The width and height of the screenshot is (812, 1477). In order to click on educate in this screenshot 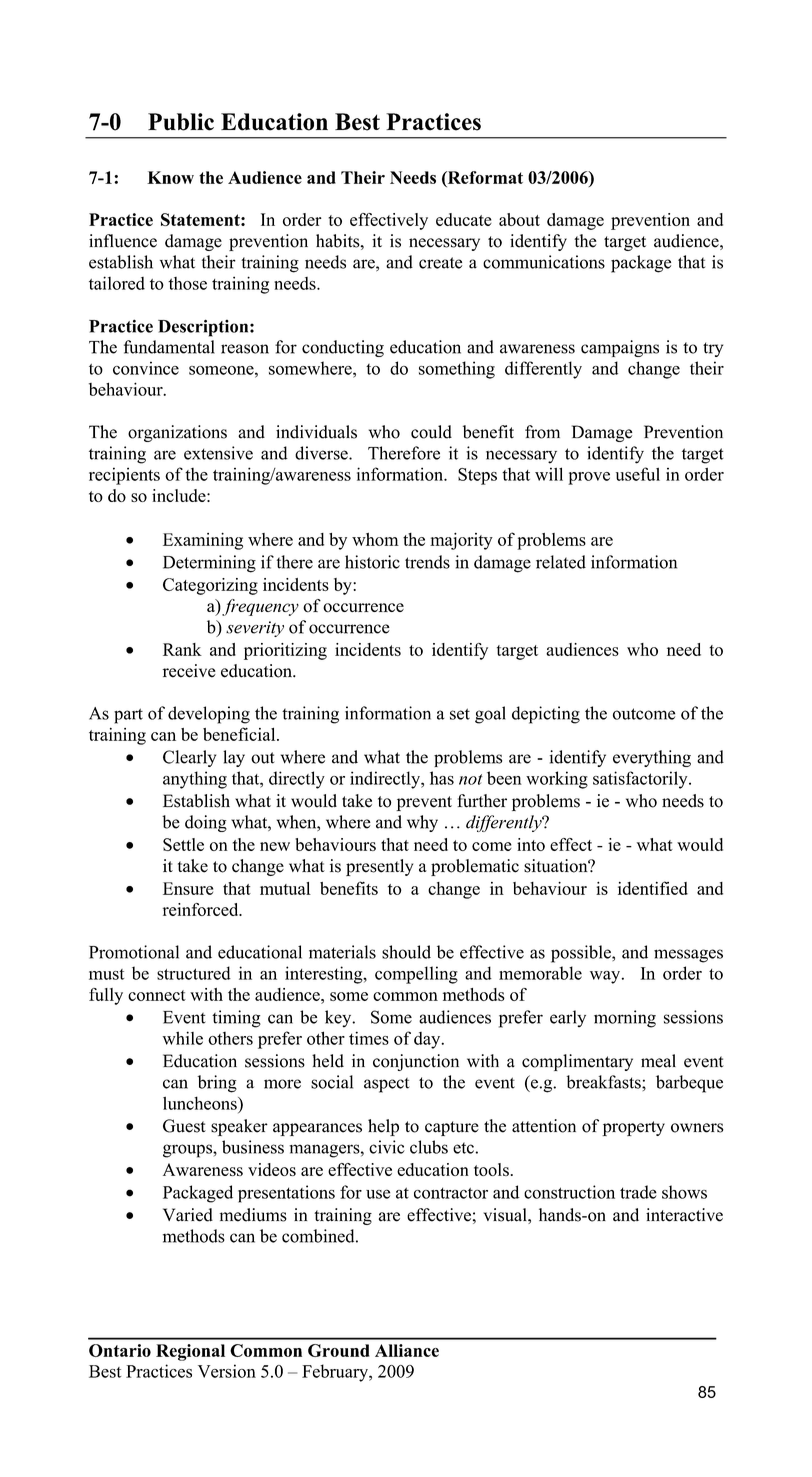, I will do `click(464, 219)`.
